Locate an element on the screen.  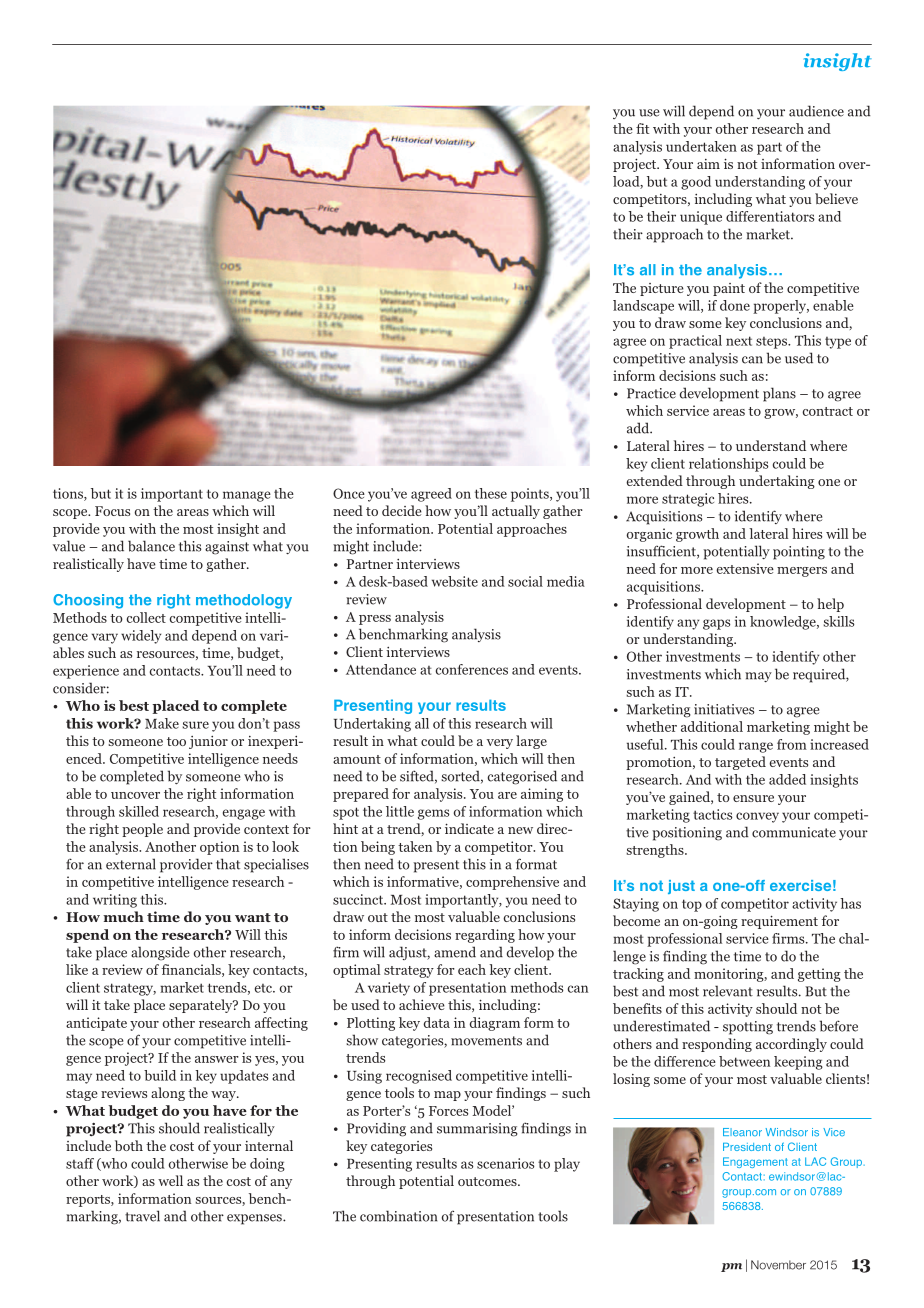
steps is located at coordinates (773, 343).
